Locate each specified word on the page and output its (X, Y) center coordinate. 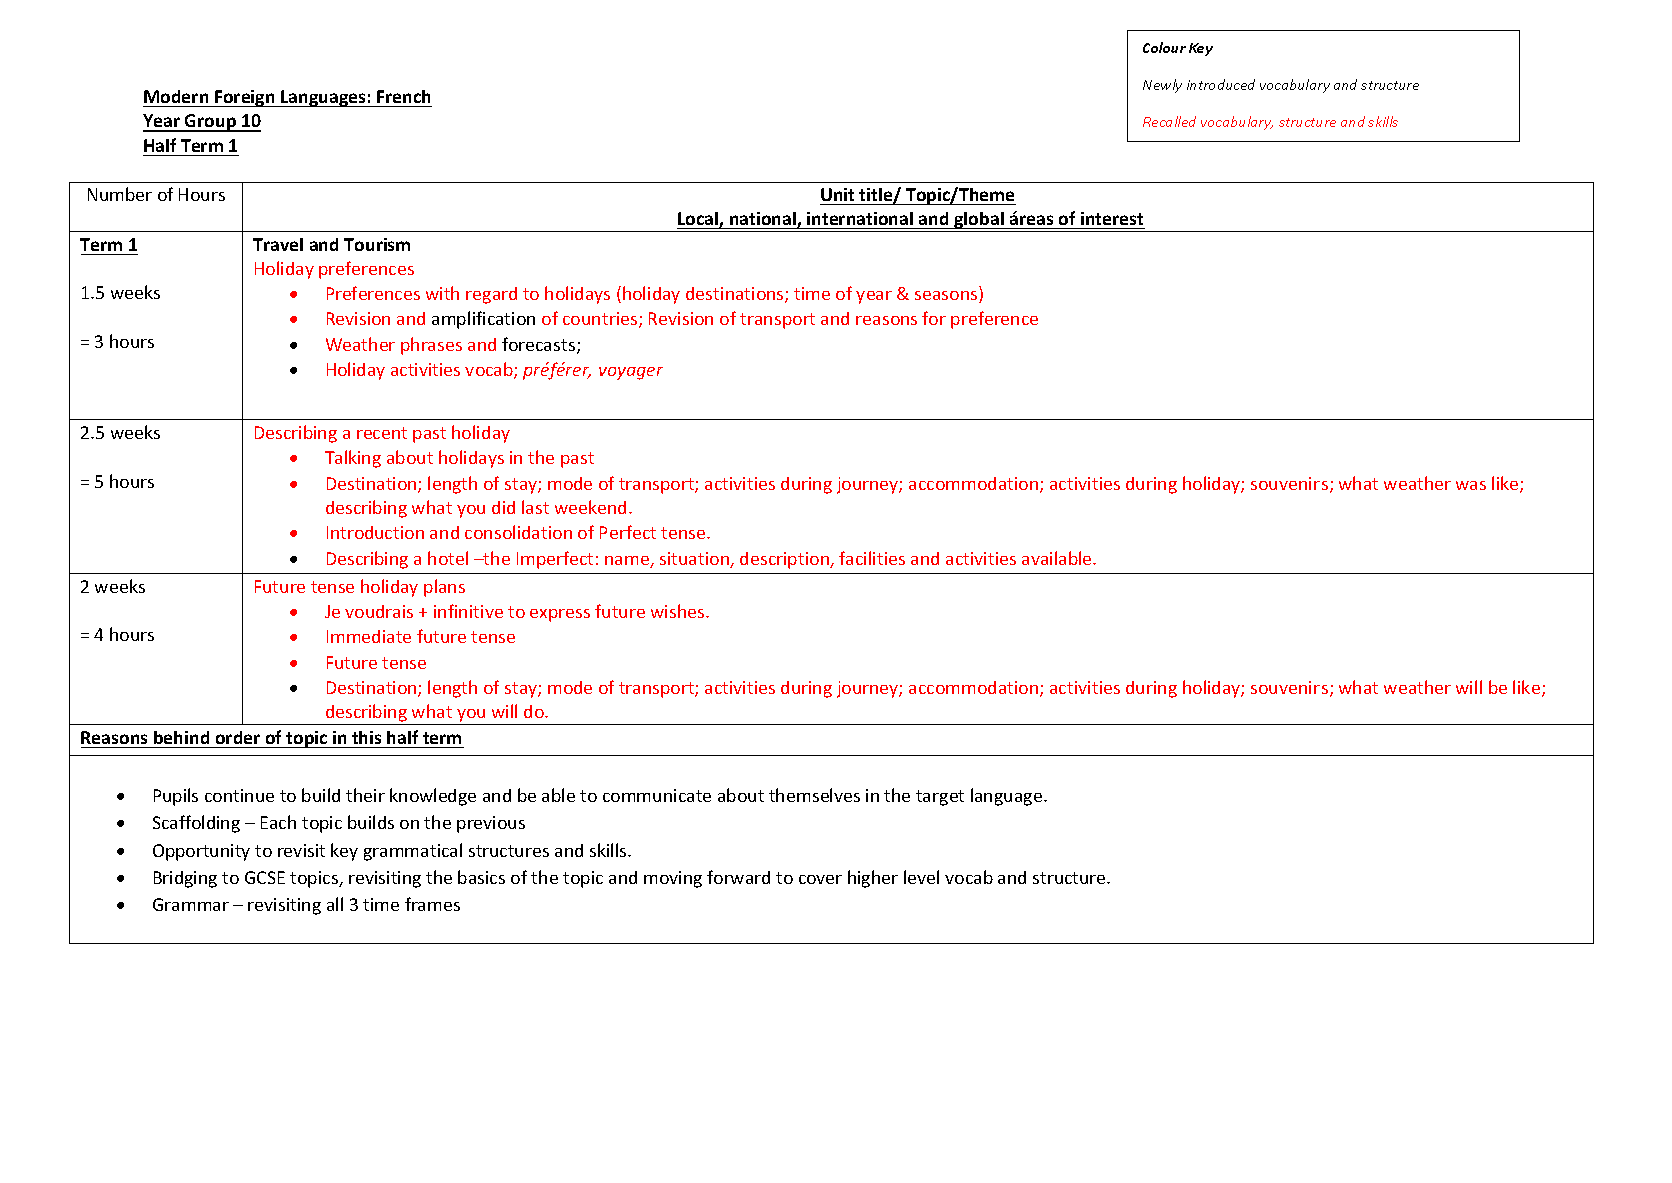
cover (820, 879)
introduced (1221, 84)
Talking (353, 459)
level (921, 877)
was (1471, 485)
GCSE (265, 877)
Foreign (245, 98)
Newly (1162, 86)
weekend (590, 507)
